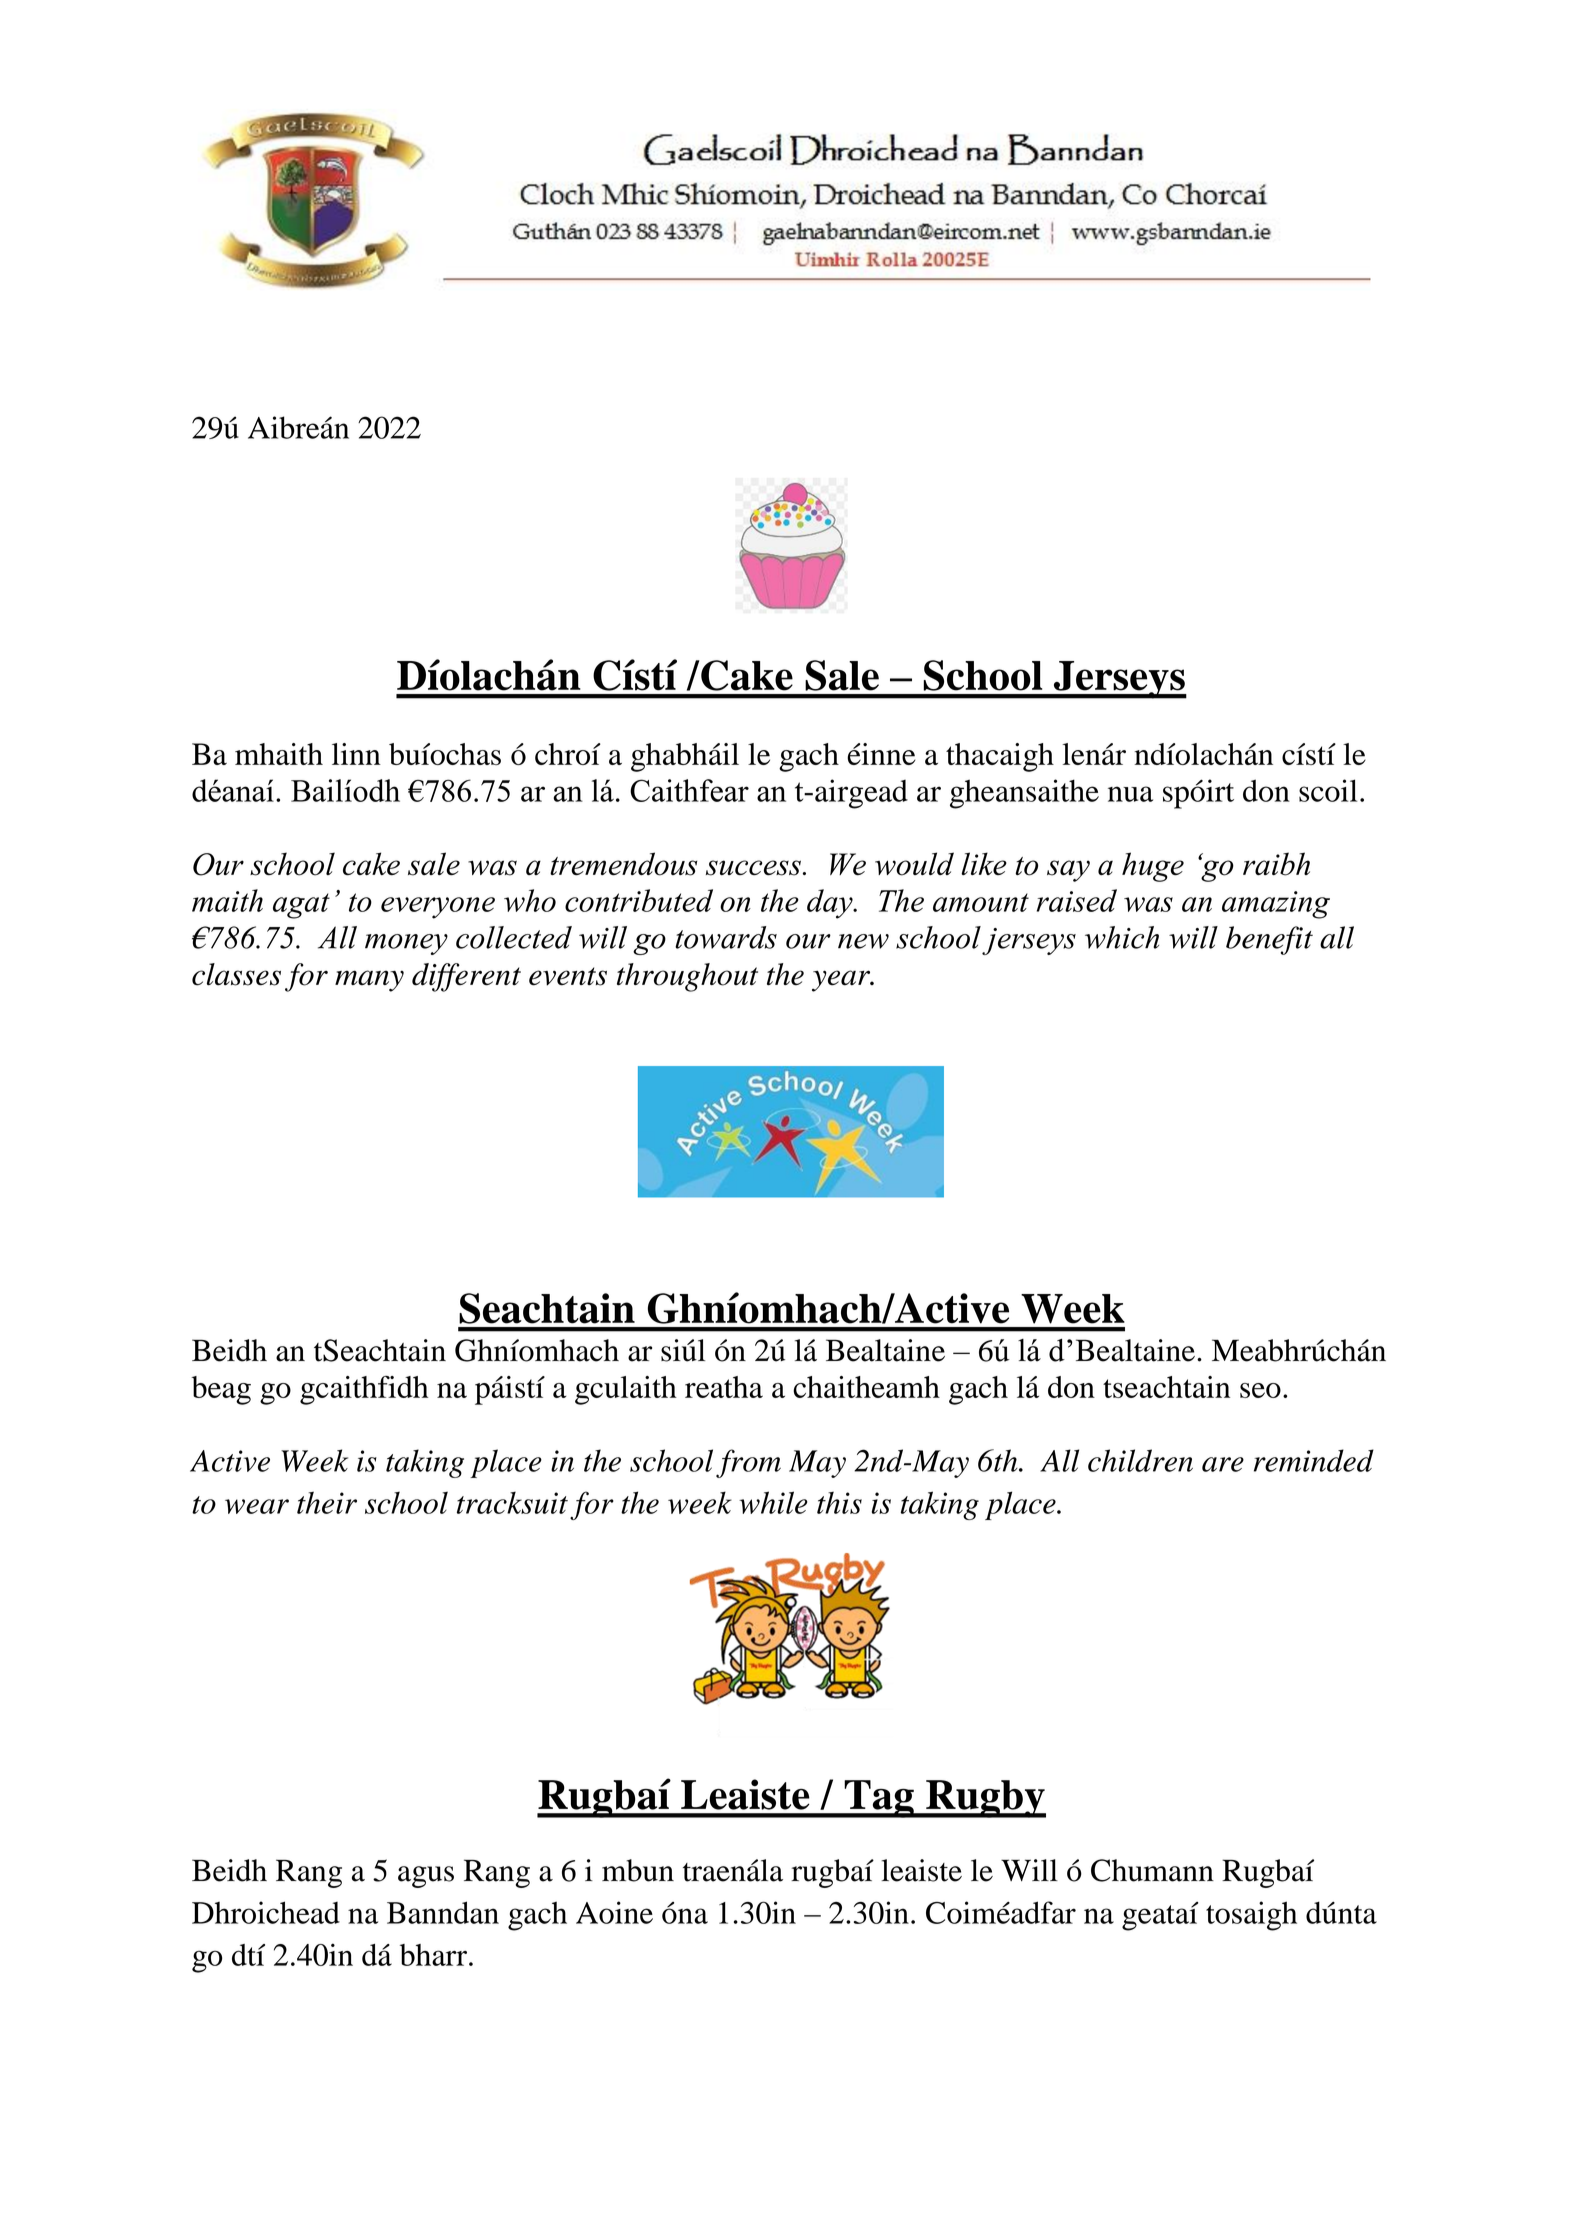 The height and width of the screenshot is (2238, 1583). What do you see at coordinates (1153, 867) in the screenshot?
I see `huge` at bounding box center [1153, 867].
